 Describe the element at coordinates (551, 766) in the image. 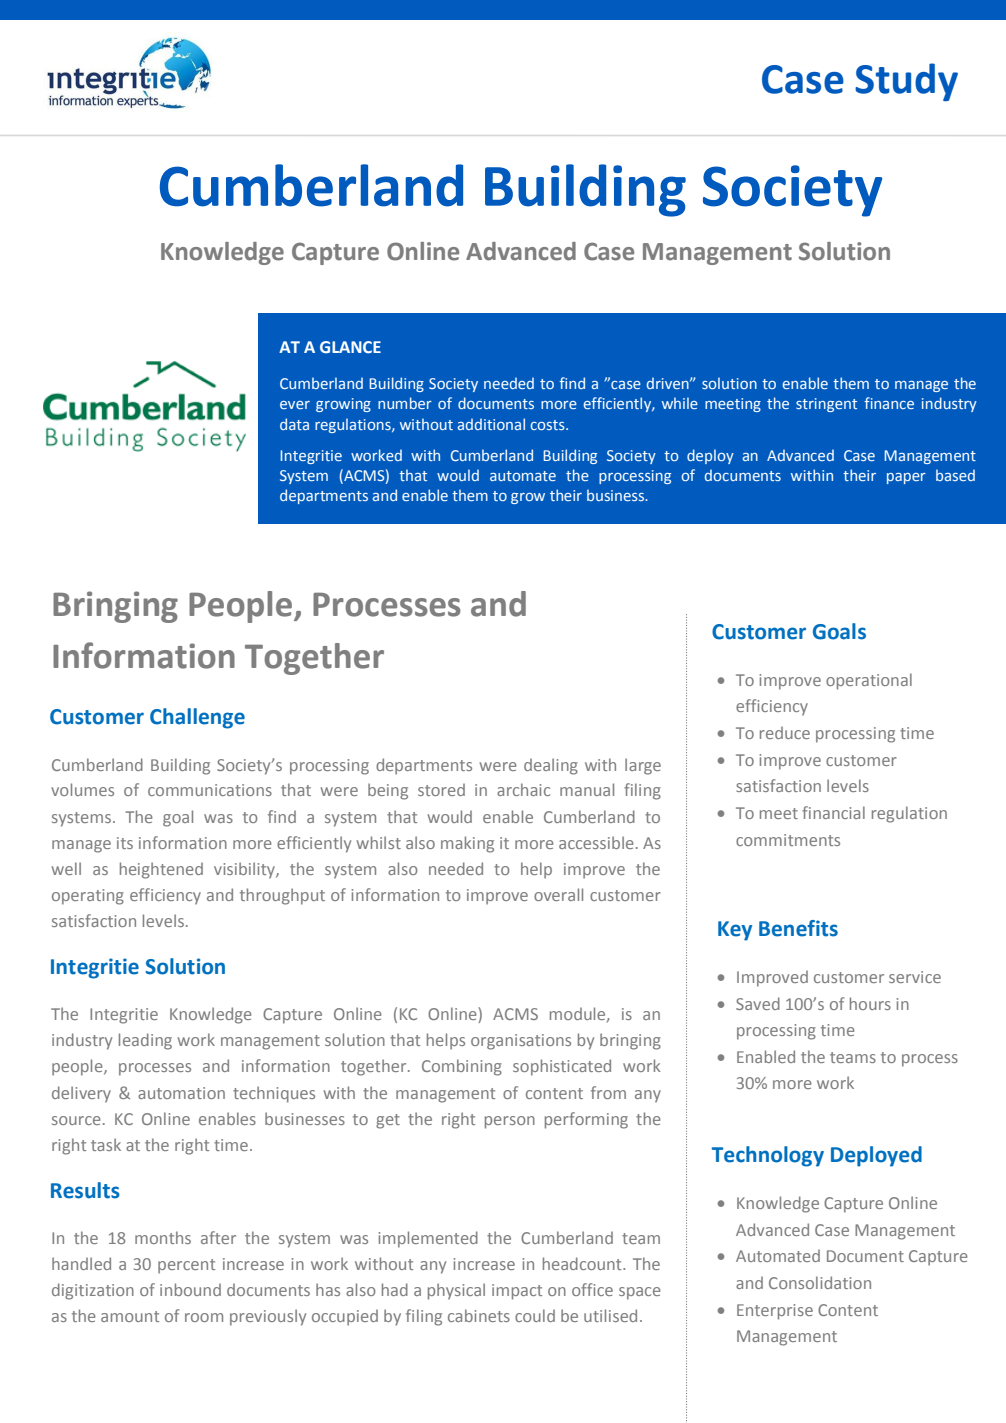

I see `dealing` at that location.
